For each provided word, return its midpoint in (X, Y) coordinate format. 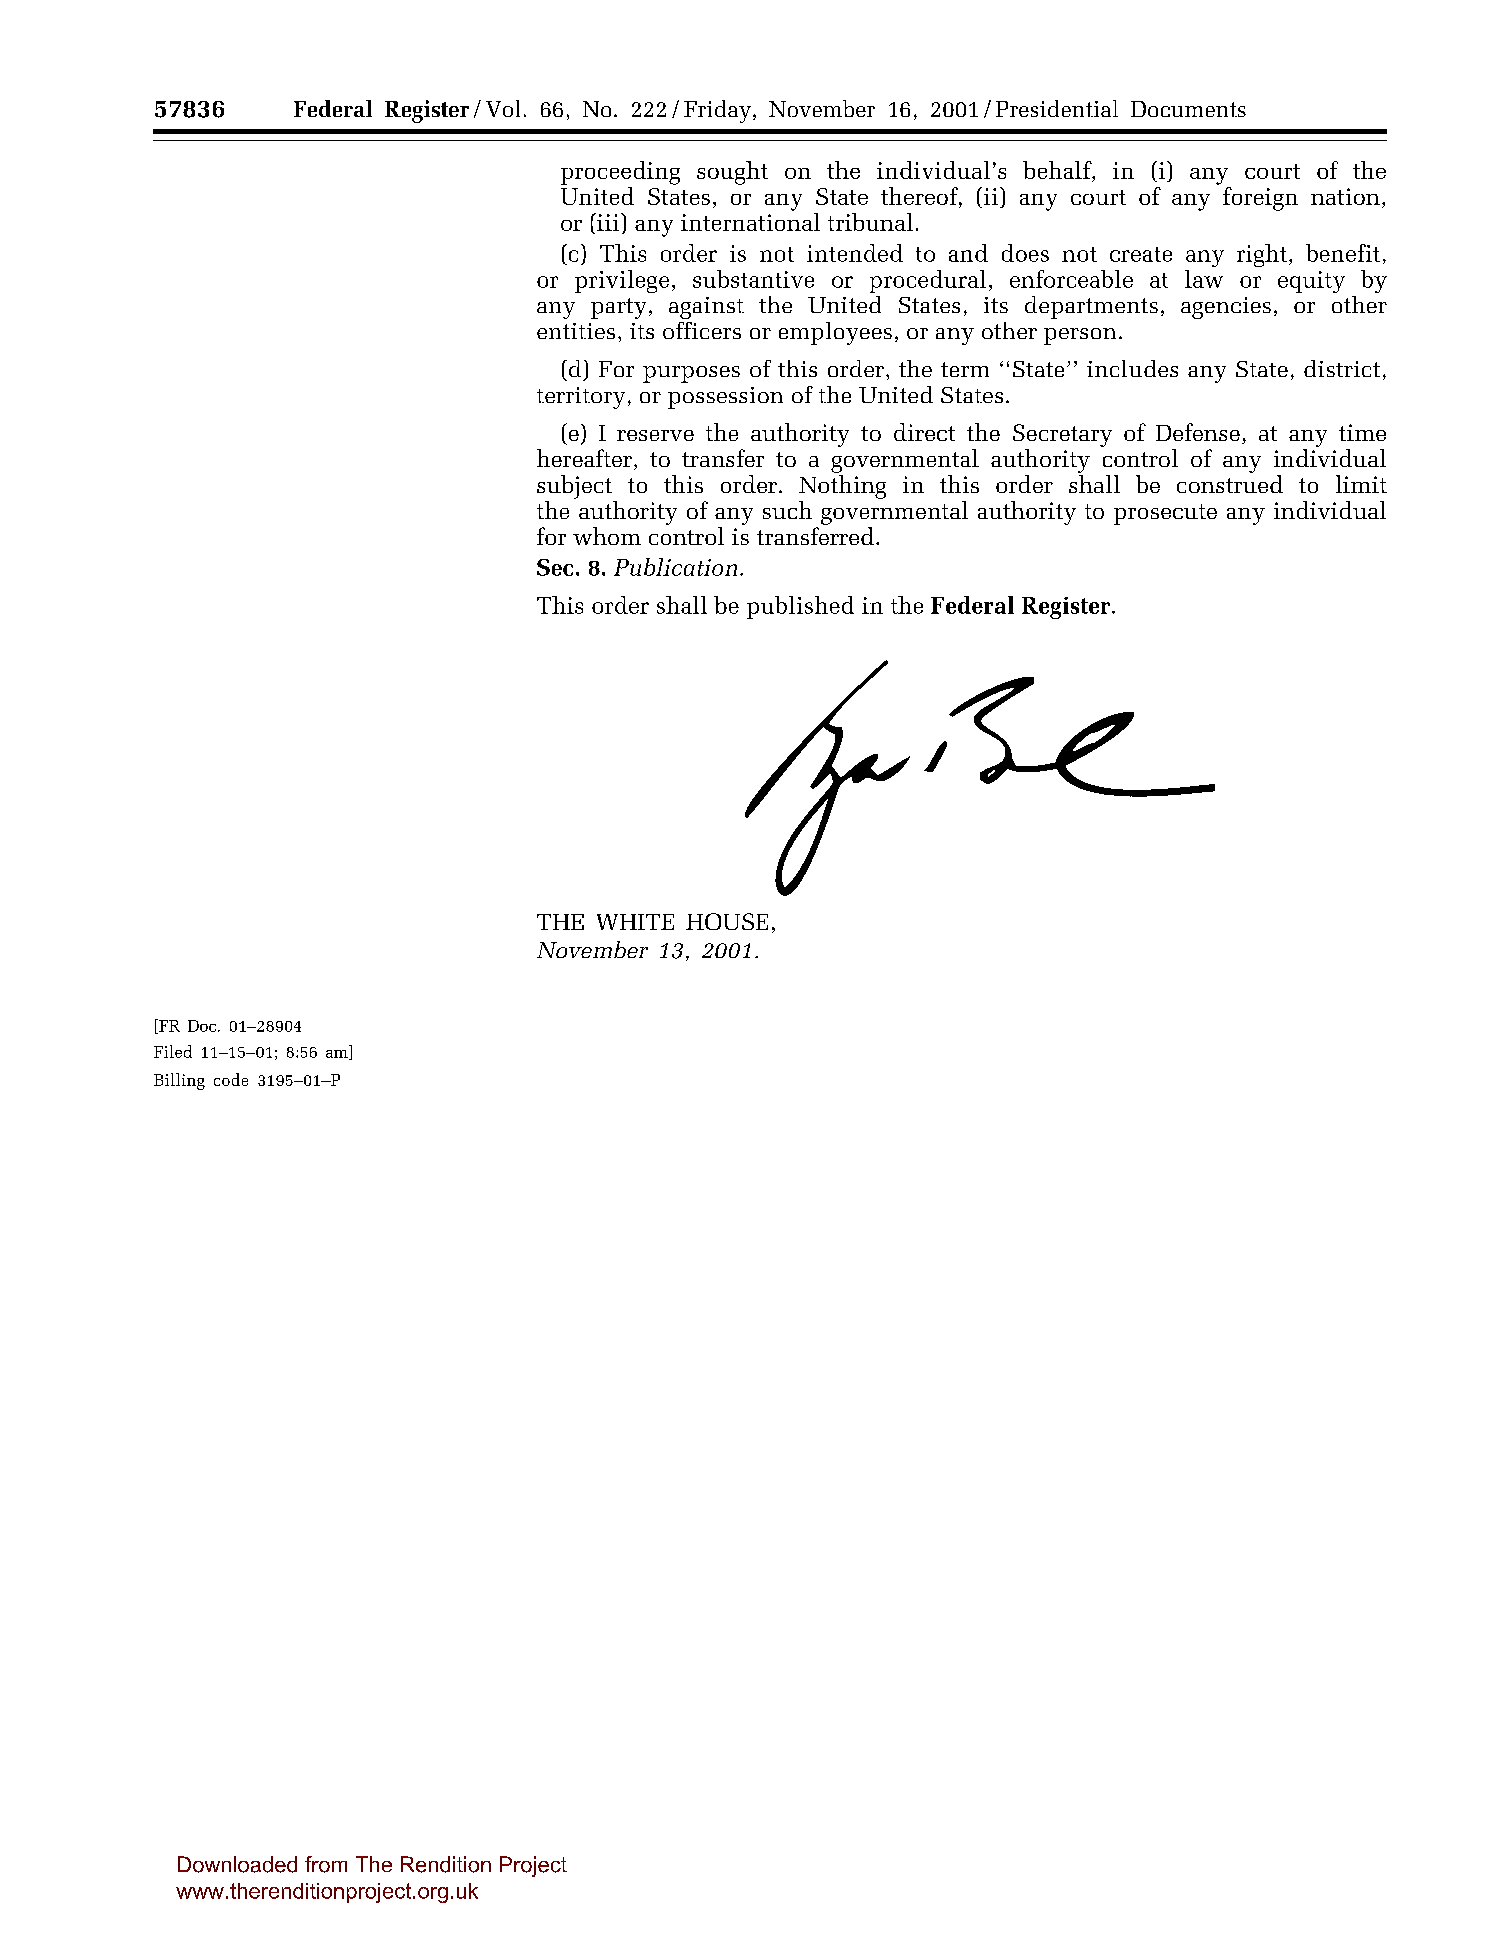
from (326, 1864)
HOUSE (727, 921)
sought (732, 173)
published (800, 607)
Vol (503, 108)
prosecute (1165, 514)
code (231, 1079)
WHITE (635, 922)
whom (607, 536)
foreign (1260, 199)
